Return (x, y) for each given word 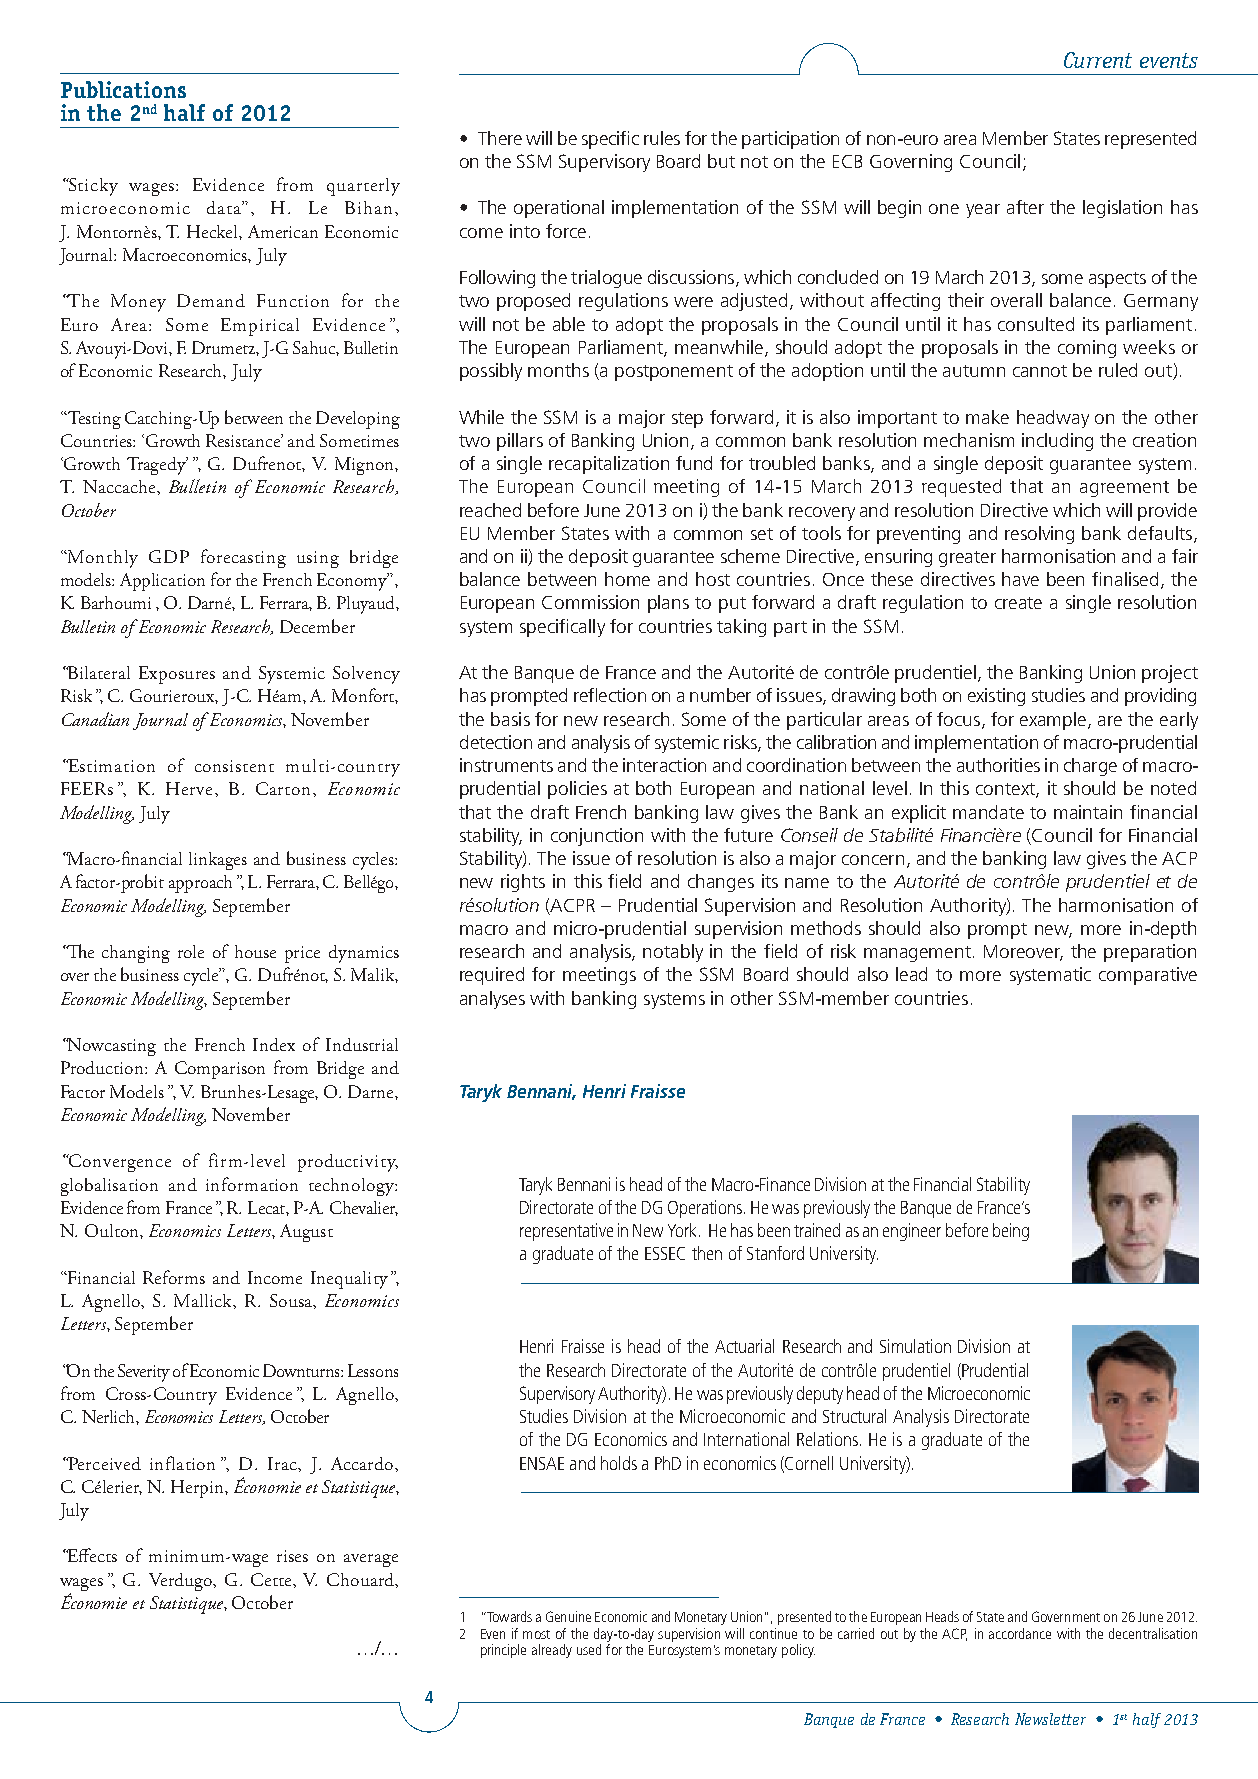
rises (292, 1556)
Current (1098, 60)
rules (662, 138)
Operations (706, 1209)
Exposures (177, 675)
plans (668, 604)
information (252, 1184)
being (1011, 1232)
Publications (123, 89)
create (1018, 603)
